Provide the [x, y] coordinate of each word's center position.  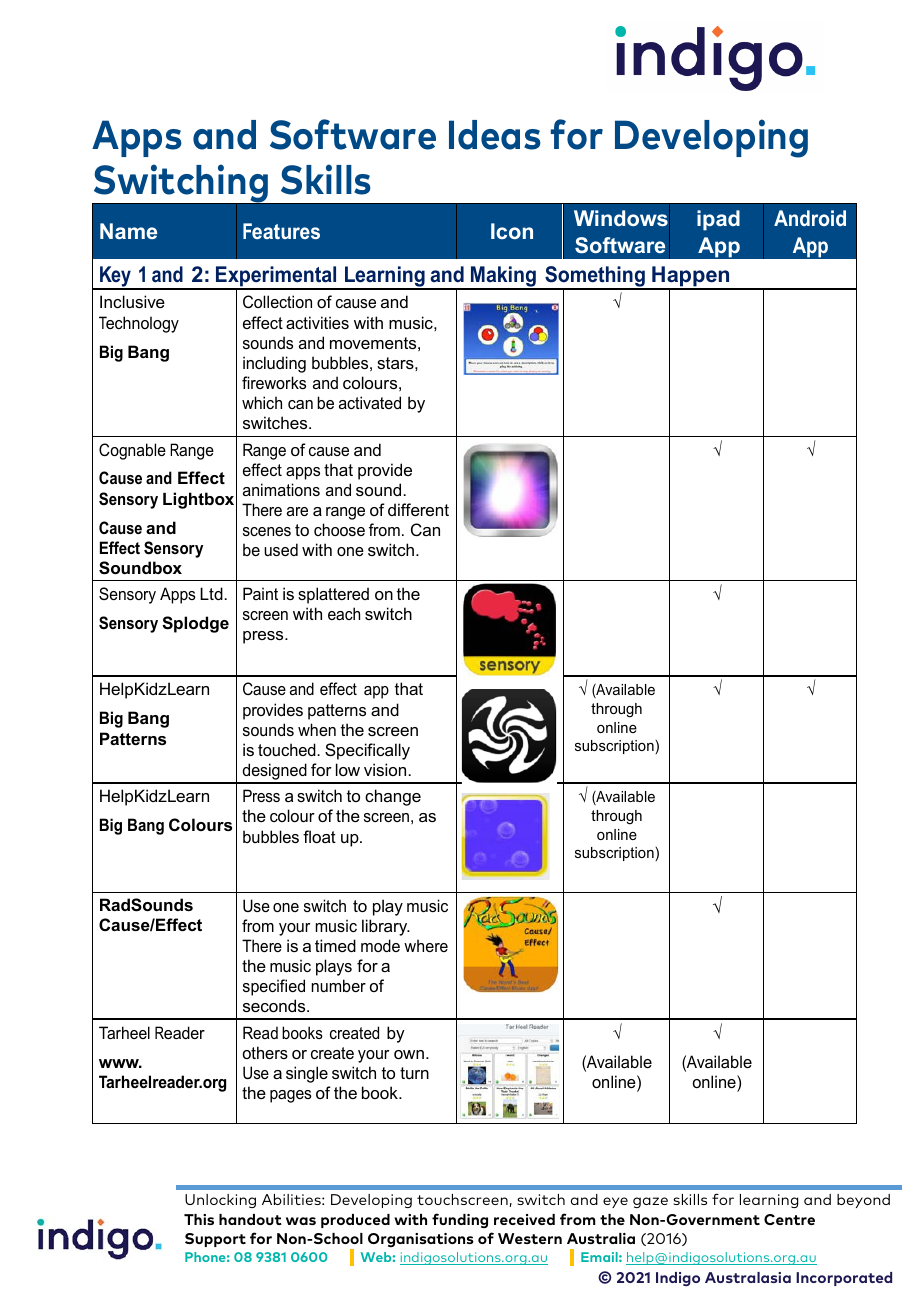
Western [530, 1238]
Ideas [495, 135]
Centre [789, 1219]
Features [281, 231]
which [262, 402]
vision [385, 769]
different [418, 509]
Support [215, 1240]
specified [274, 987]
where [426, 945]
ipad [718, 220]
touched [288, 749]
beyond [863, 1201]
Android [810, 218]
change [393, 797]
